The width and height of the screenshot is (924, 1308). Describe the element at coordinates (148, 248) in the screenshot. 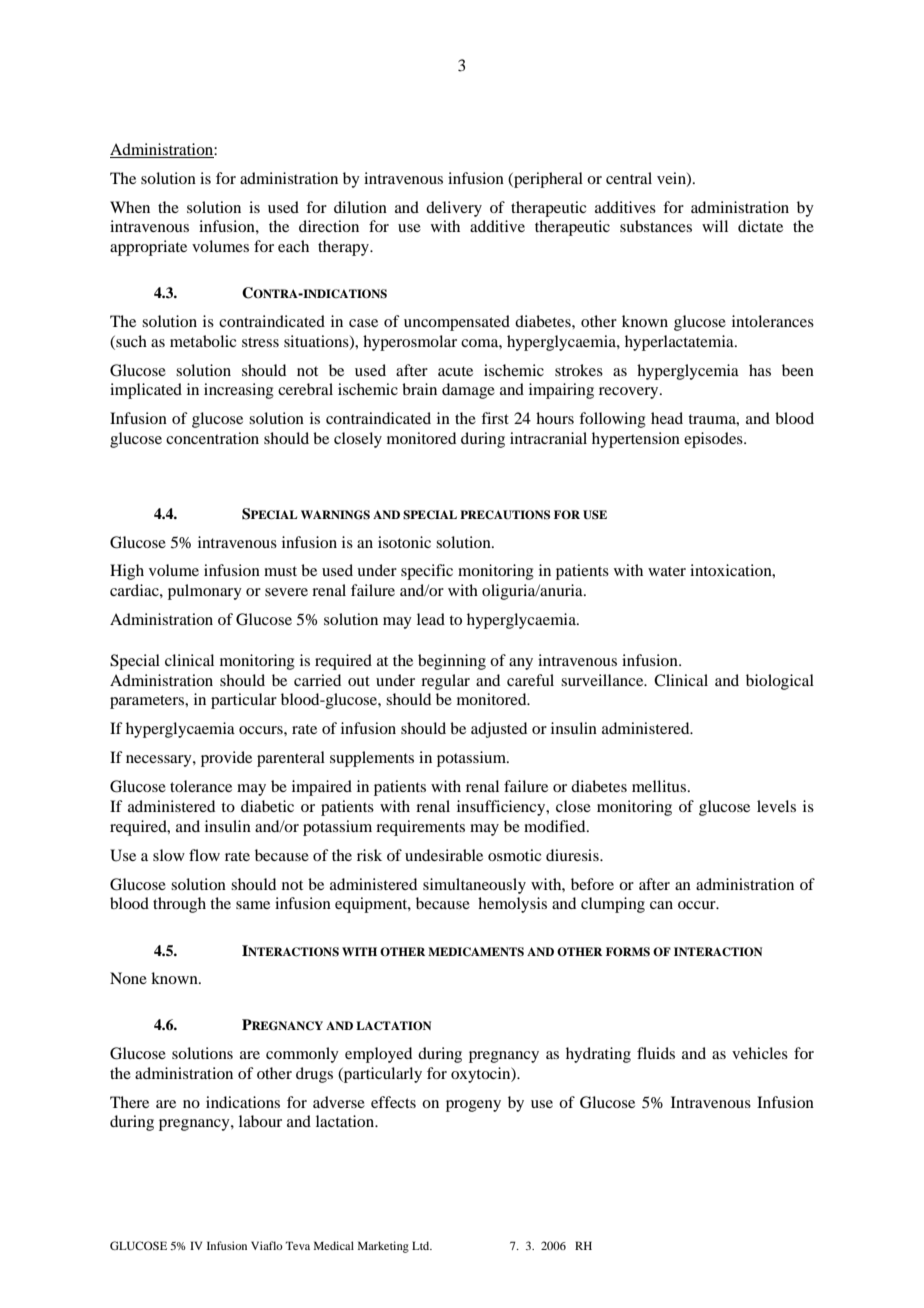

I see `appropriate` at that location.
